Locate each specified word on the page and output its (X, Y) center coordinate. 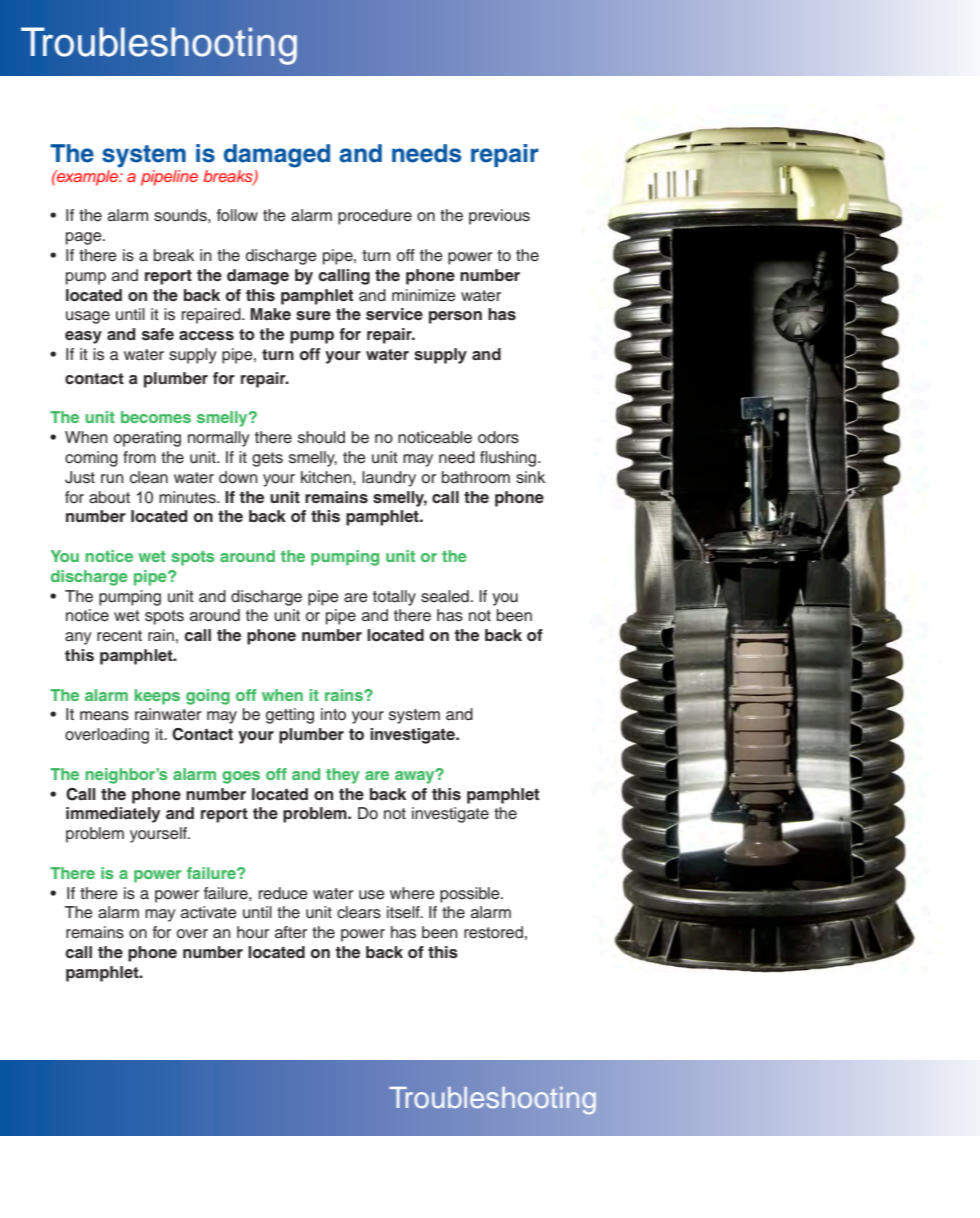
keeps (157, 697)
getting (290, 716)
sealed (445, 596)
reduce (283, 893)
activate (209, 912)
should (321, 437)
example (88, 176)
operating (147, 439)
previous (499, 217)
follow (237, 215)
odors (498, 437)
